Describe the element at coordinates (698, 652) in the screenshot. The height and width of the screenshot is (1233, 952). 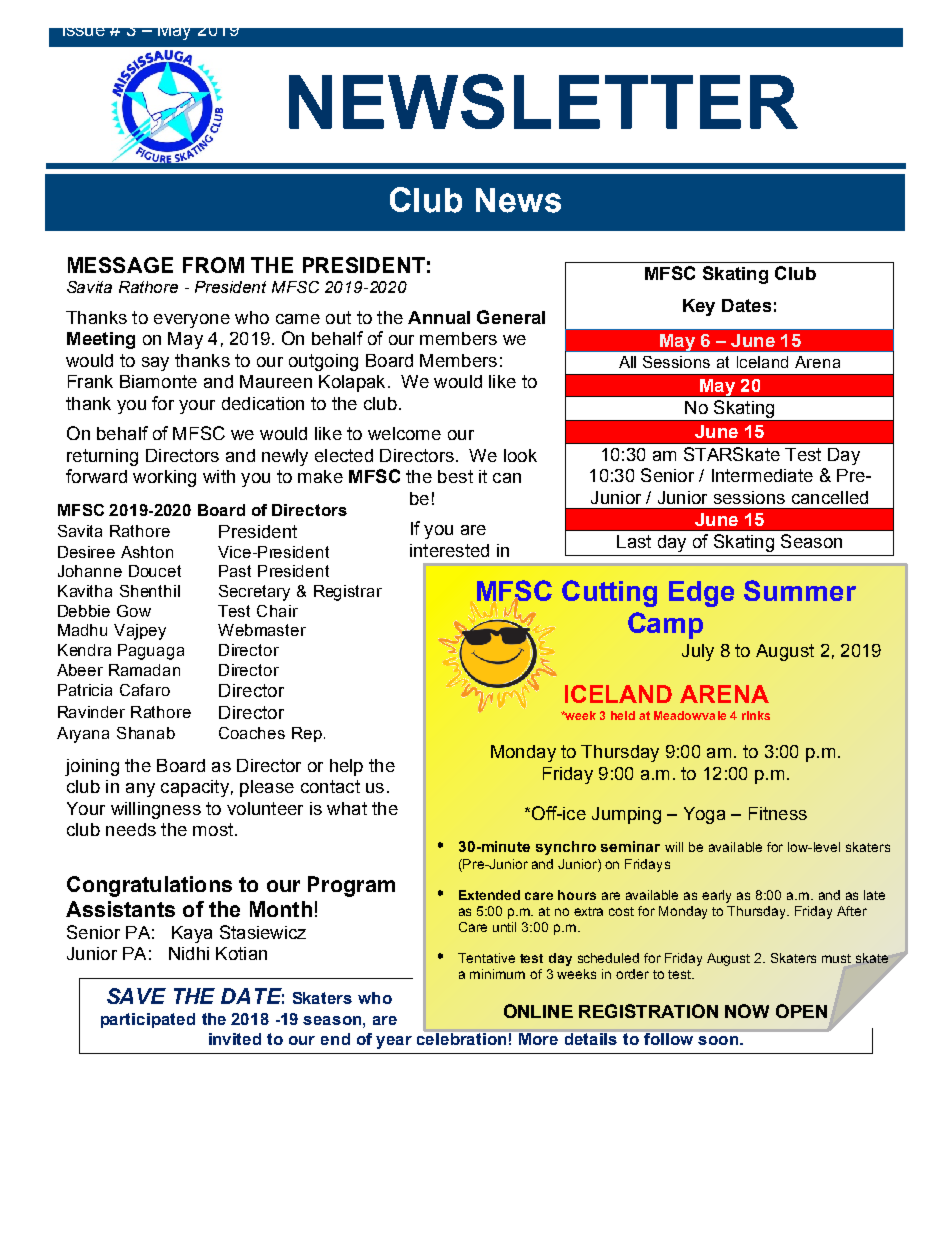
I see `July` at that location.
